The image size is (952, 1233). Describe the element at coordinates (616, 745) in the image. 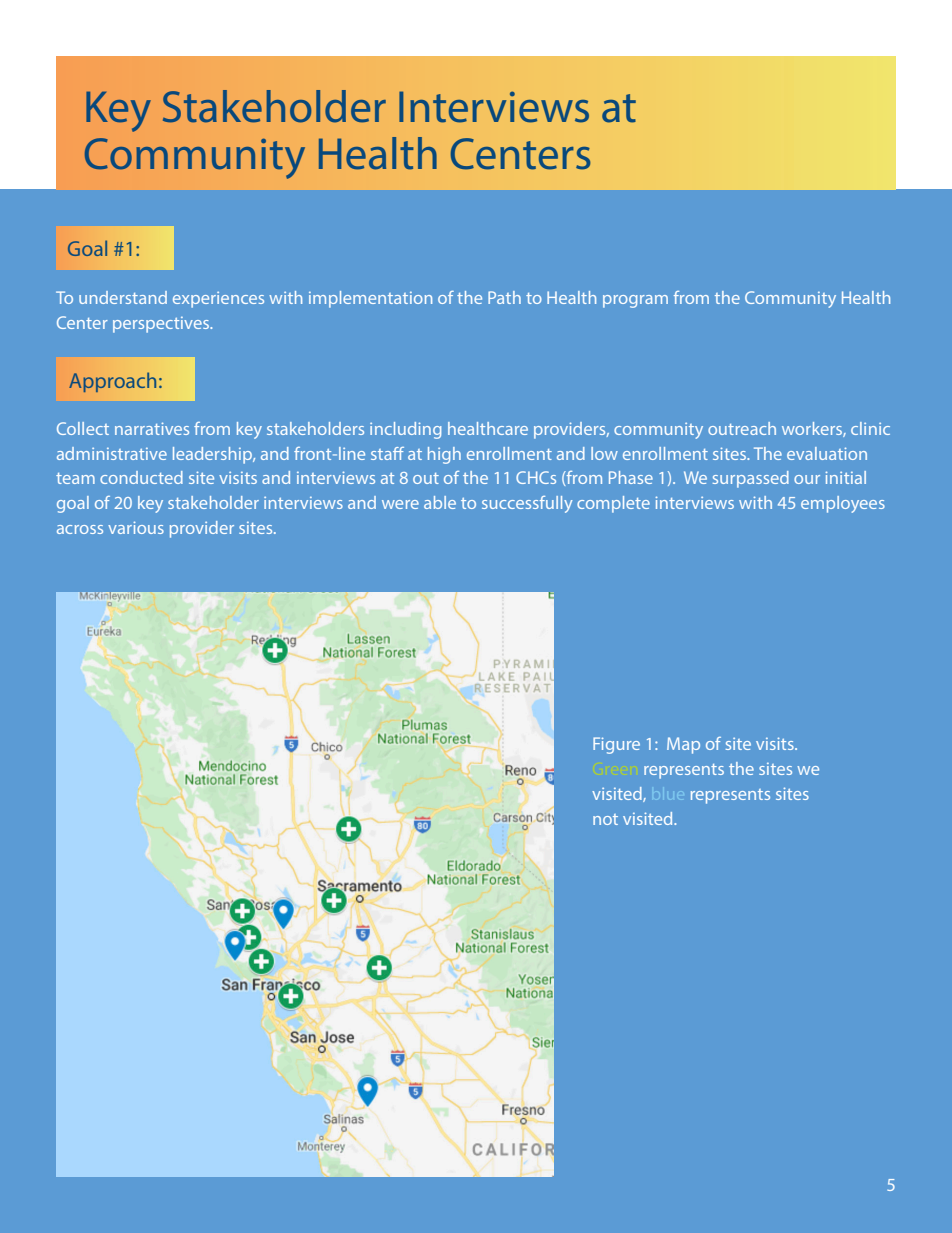

I see `Figure` at that location.
